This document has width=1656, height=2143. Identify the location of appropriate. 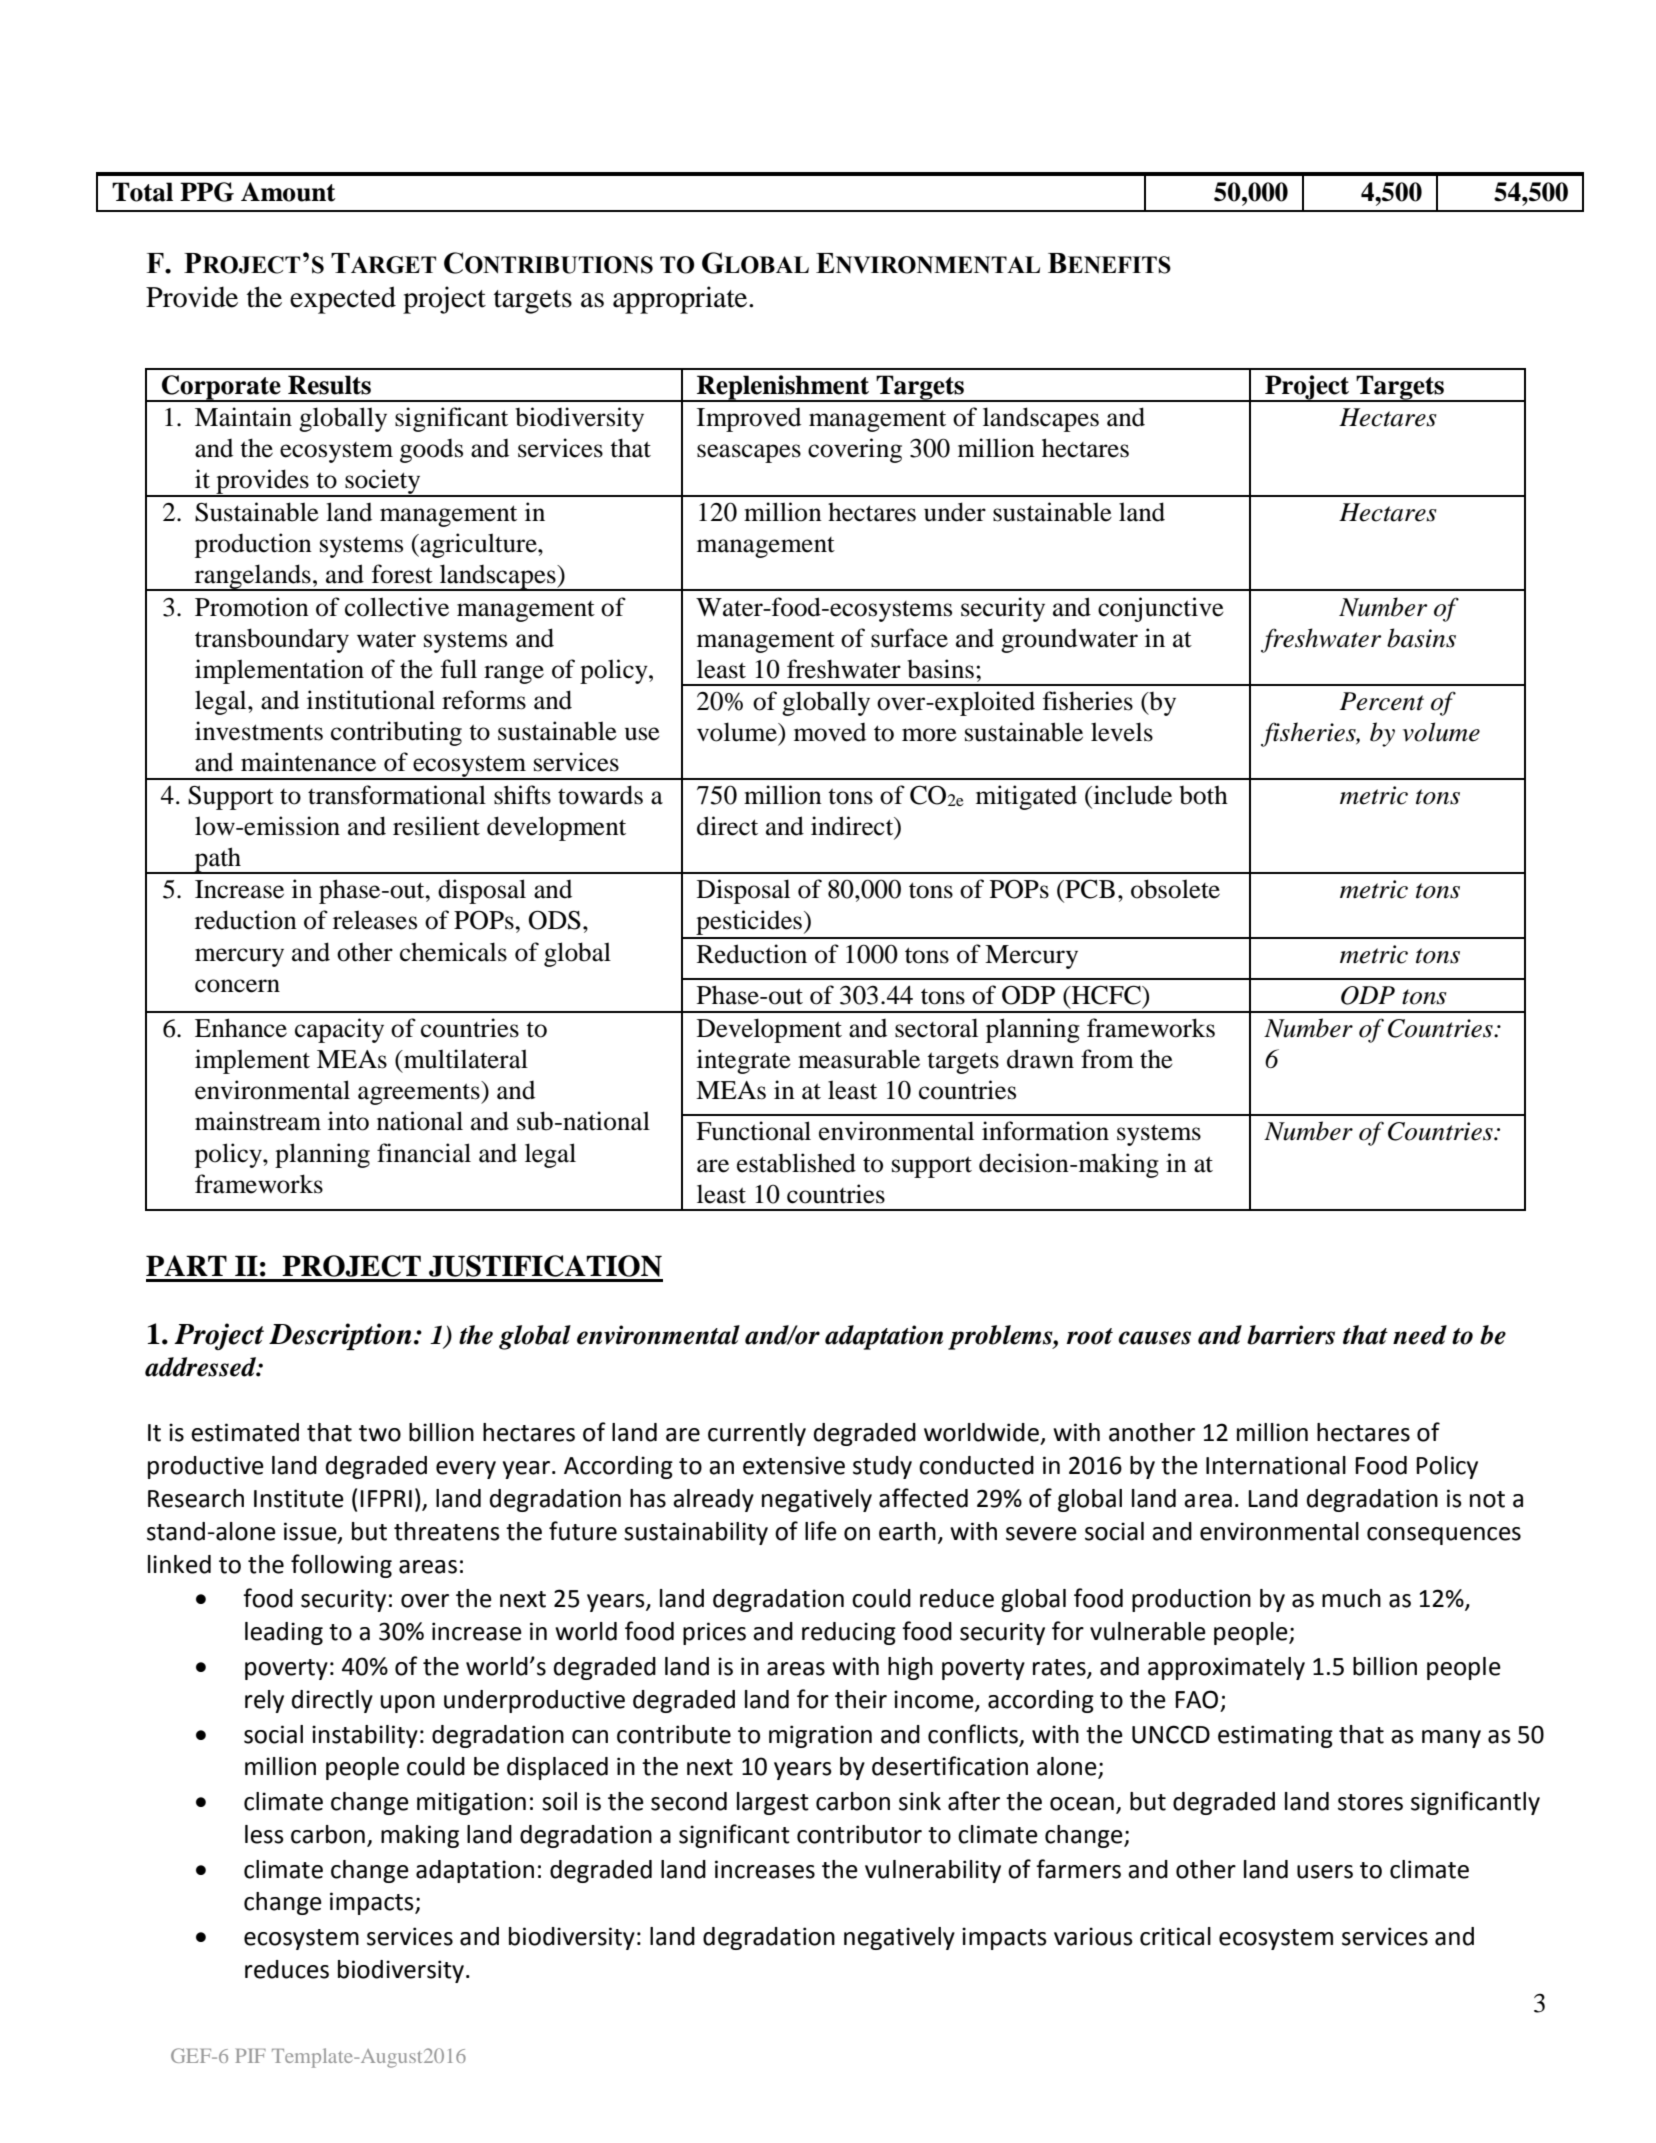
(681, 300).
